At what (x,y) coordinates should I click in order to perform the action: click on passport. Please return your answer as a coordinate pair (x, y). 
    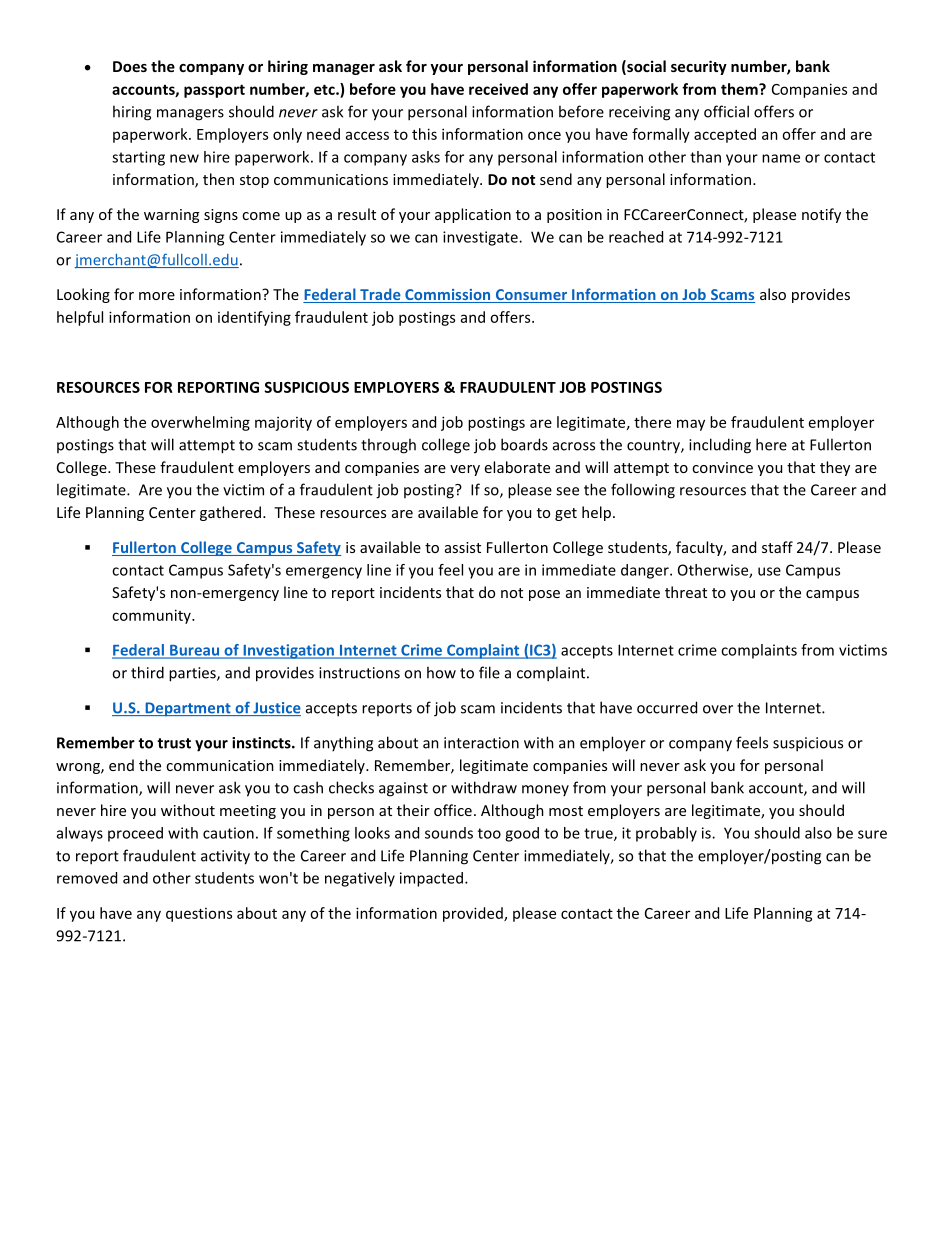
    Looking at the image, I should click on (214, 91).
